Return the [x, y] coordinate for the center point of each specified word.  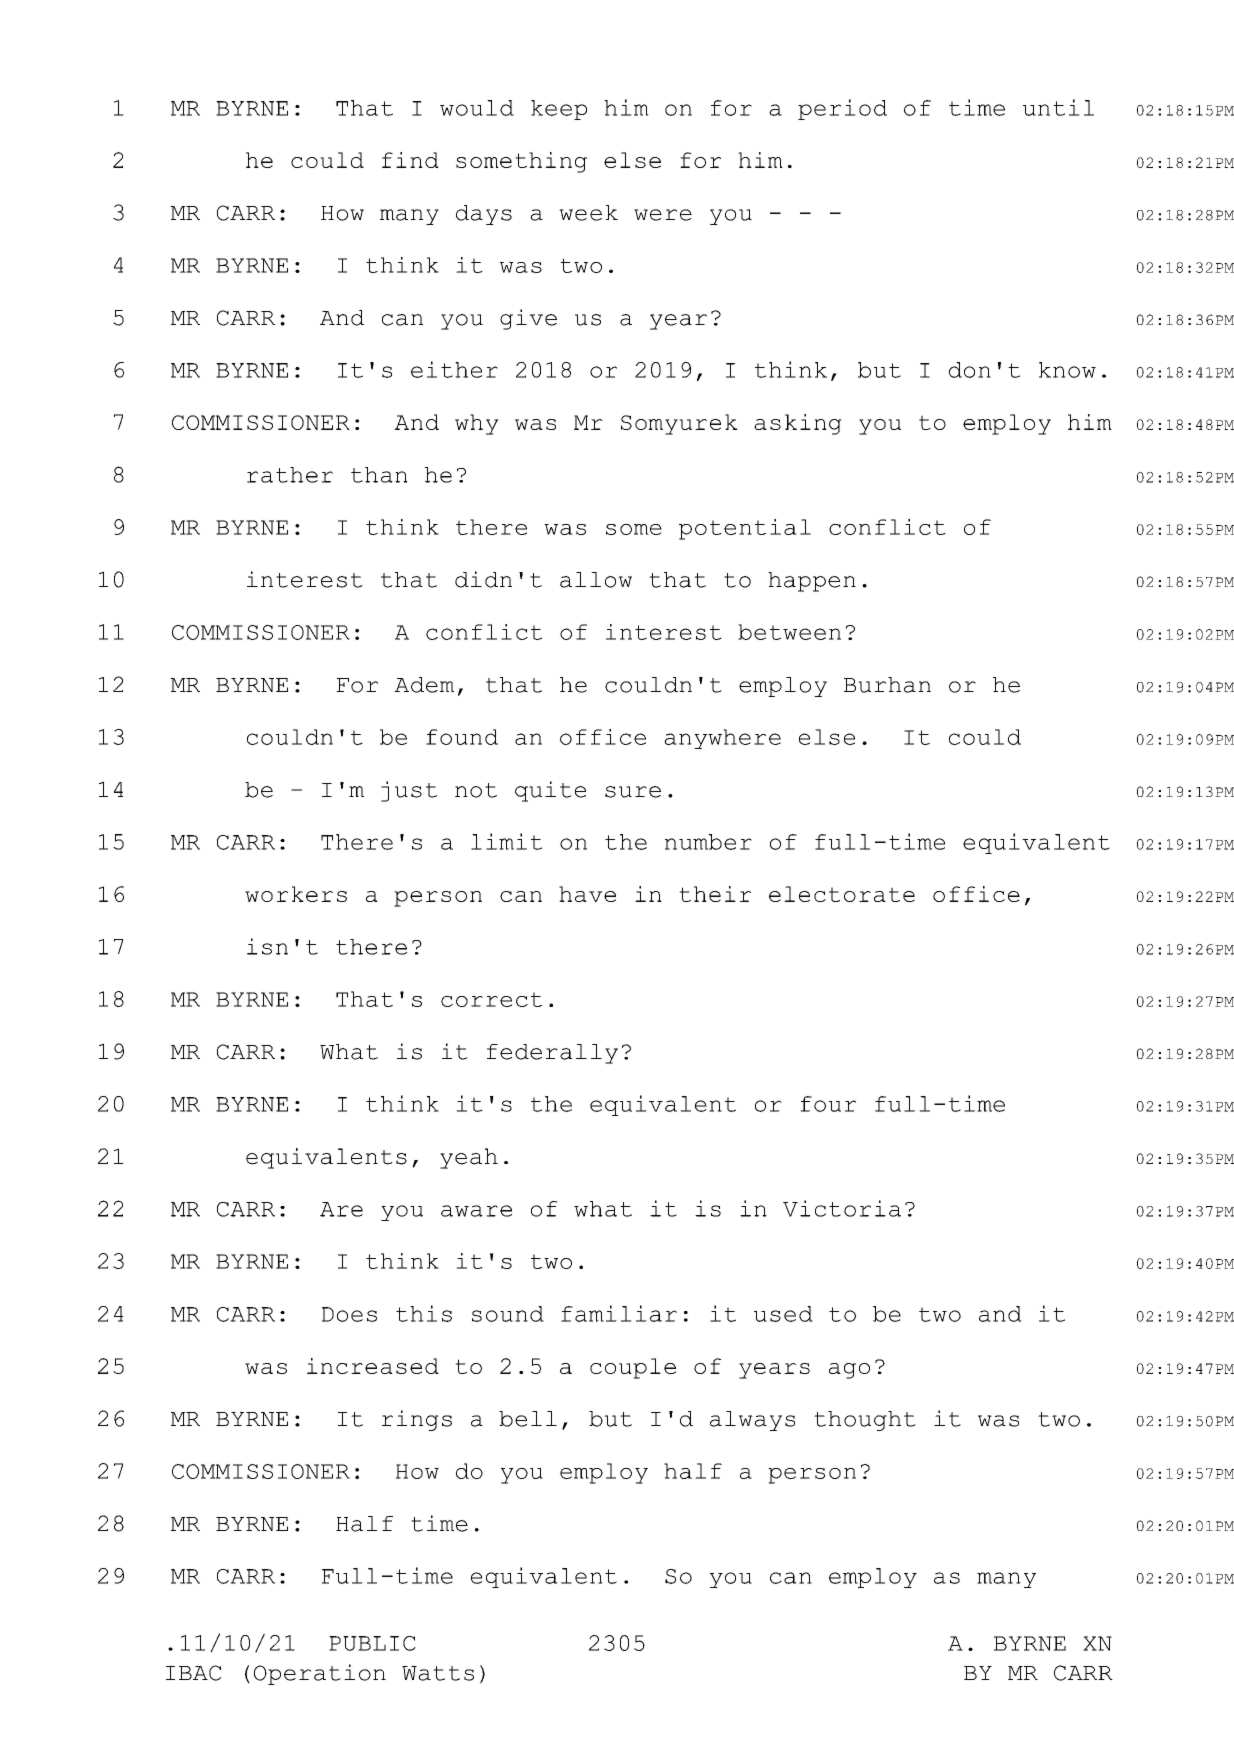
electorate [842, 894]
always [752, 1421]
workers [296, 894]
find [410, 160]
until [1058, 107]
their [715, 894]
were [663, 215]
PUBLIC [372, 1643]
